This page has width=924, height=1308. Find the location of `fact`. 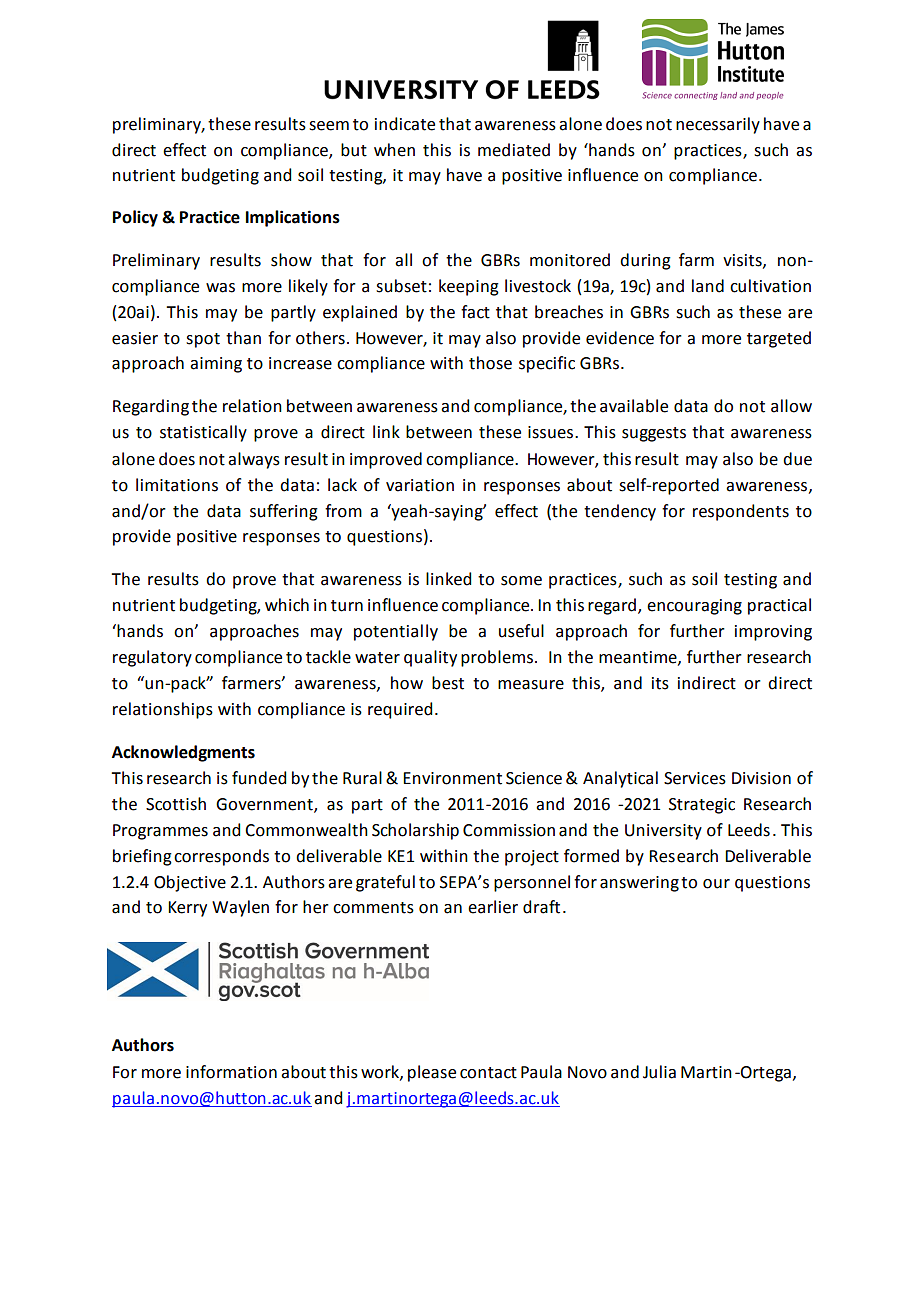

fact is located at coordinates (475, 312).
